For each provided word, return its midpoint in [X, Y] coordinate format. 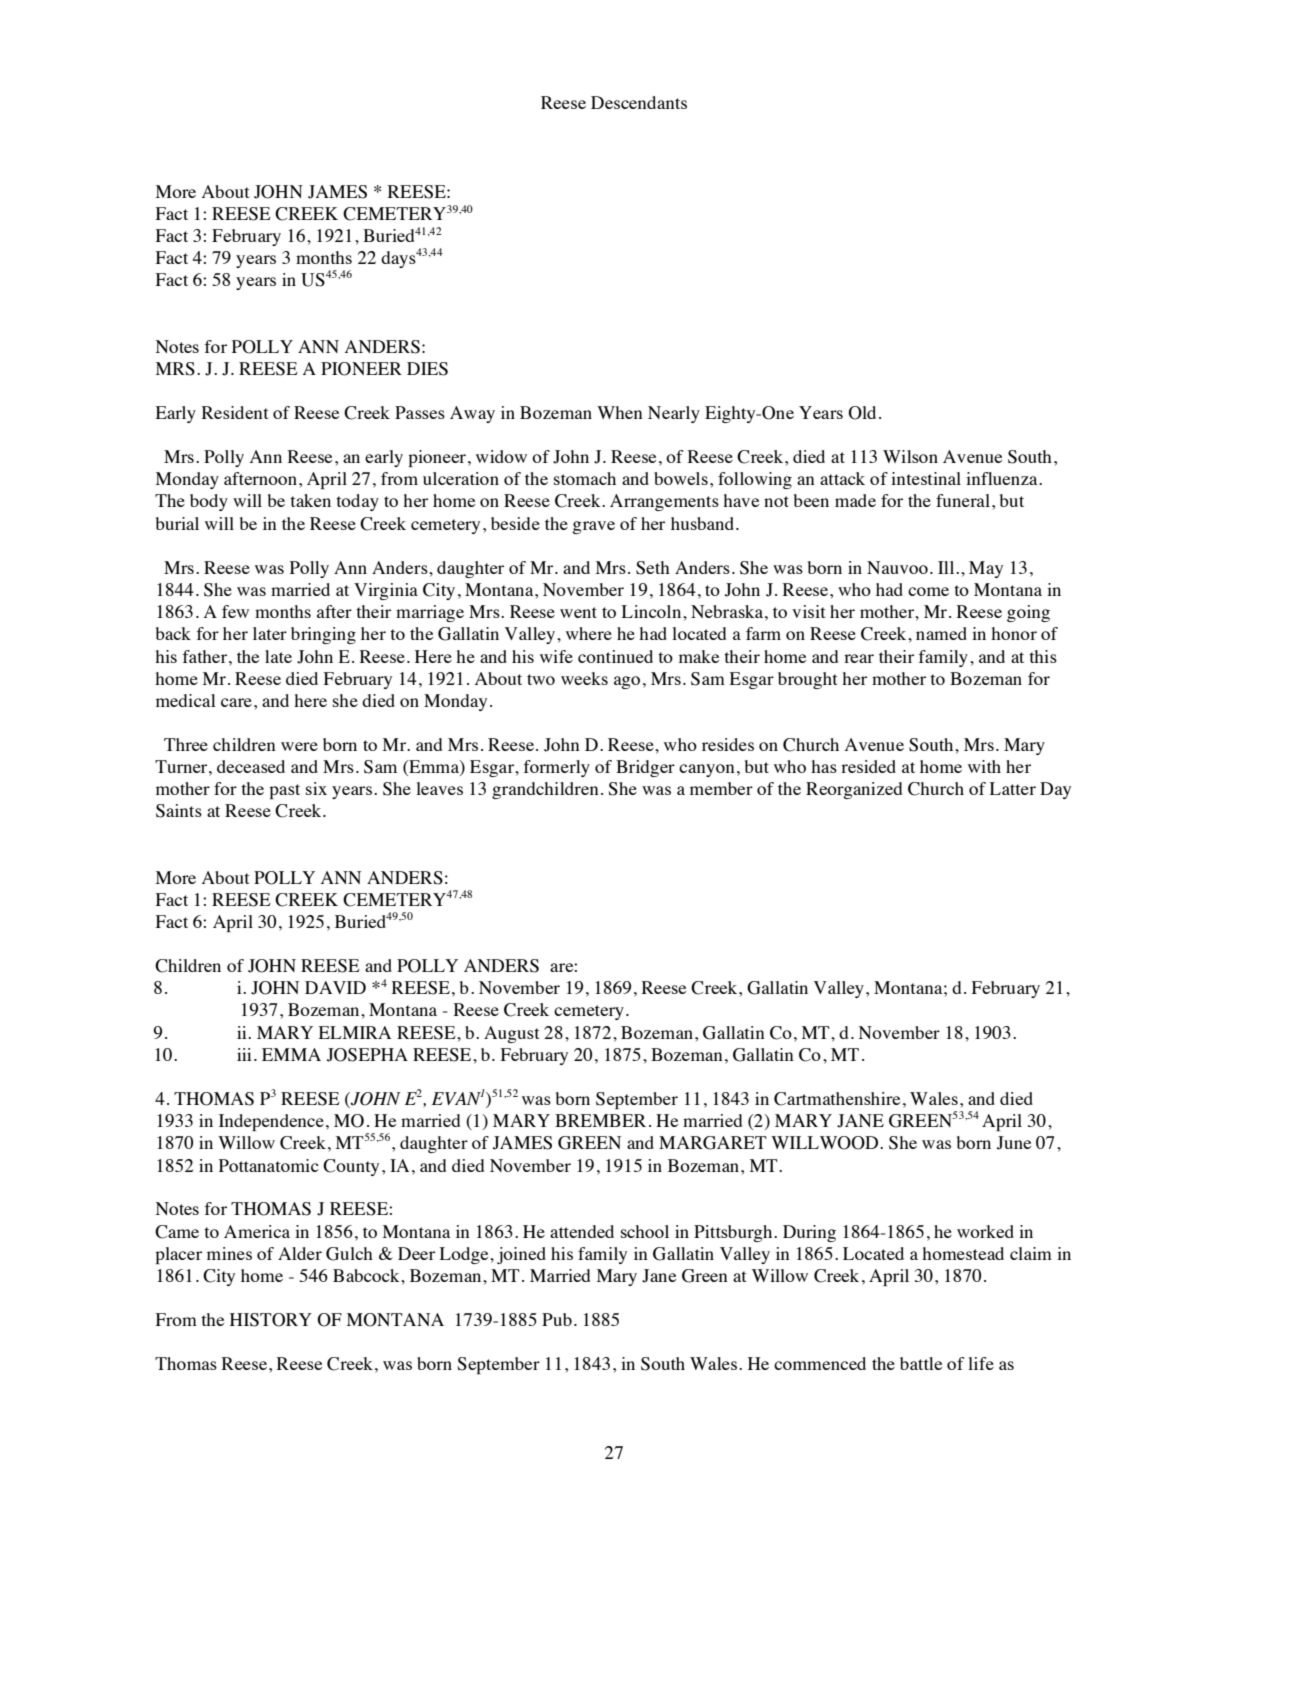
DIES [427, 369]
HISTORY [271, 1320]
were [299, 746]
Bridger [645, 768]
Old [862, 413]
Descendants [639, 102]
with [984, 766]
